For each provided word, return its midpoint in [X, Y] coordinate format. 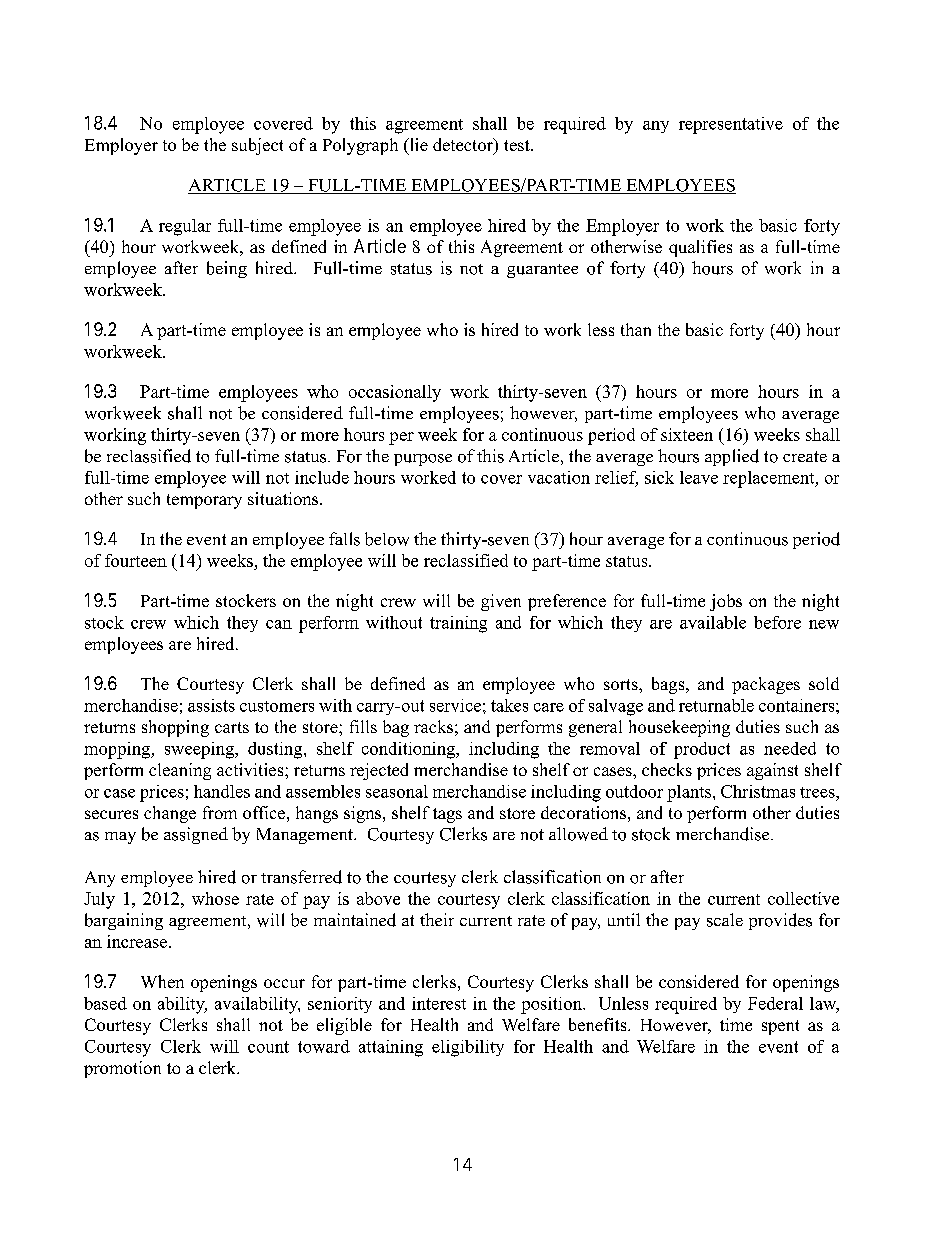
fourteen [136, 560]
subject [257, 146]
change [170, 814]
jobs [726, 602]
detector [464, 146]
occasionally [395, 393]
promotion [122, 1069]
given [501, 602]
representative [731, 125]
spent [780, 1027]
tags [447, 815]
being [227, 269]
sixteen [687, 434]
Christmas [758, 791]
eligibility [468, 1048]
